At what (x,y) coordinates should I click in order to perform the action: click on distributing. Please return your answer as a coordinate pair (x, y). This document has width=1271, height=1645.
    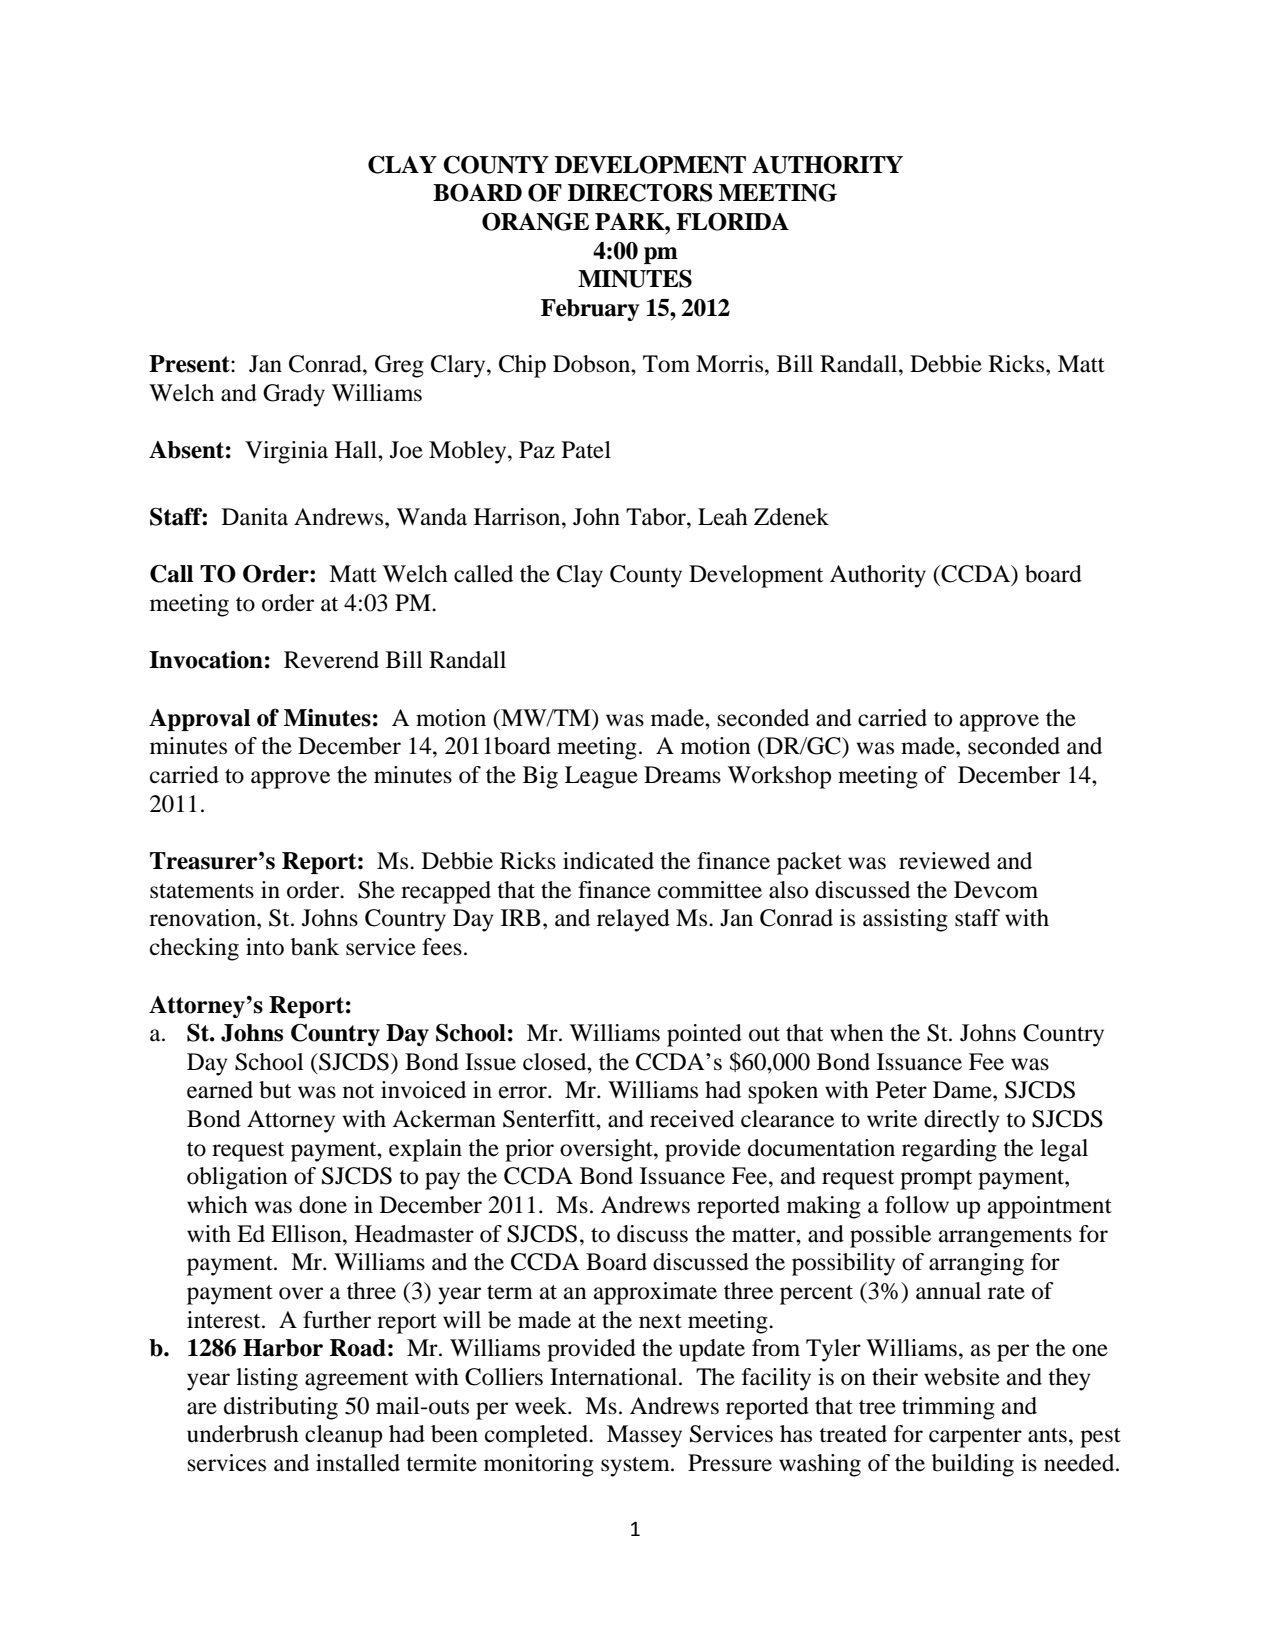
    Looking at the image, I should click on (281, 1408).
